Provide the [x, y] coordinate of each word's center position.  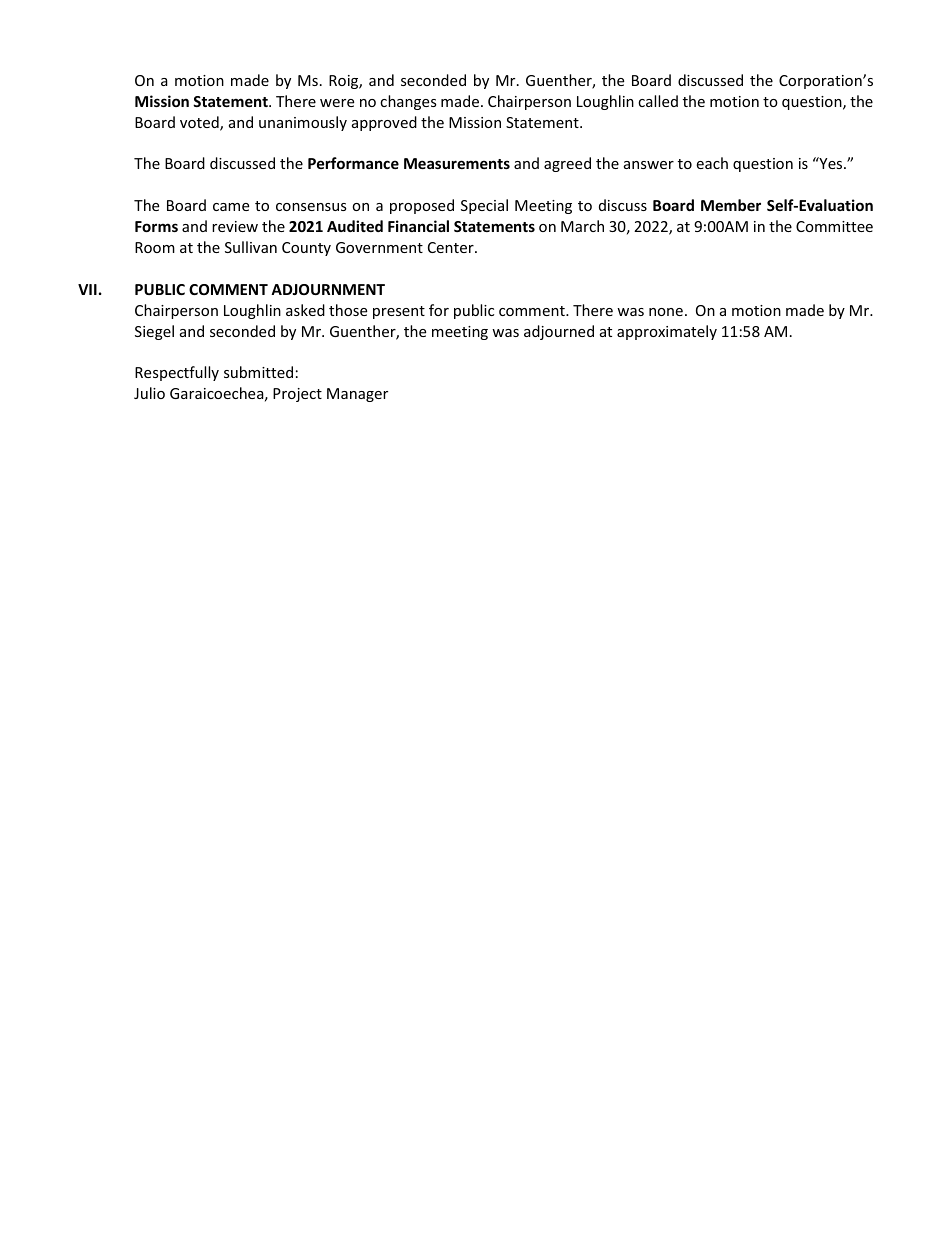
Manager [357, 395]
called [658, 101]
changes [408, 102]
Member [731, 205]
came [231, 207]
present [399, 312]
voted [200, 123]
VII [87, 289]
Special [484, 206]
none [666, 312]
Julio [149, 393]
